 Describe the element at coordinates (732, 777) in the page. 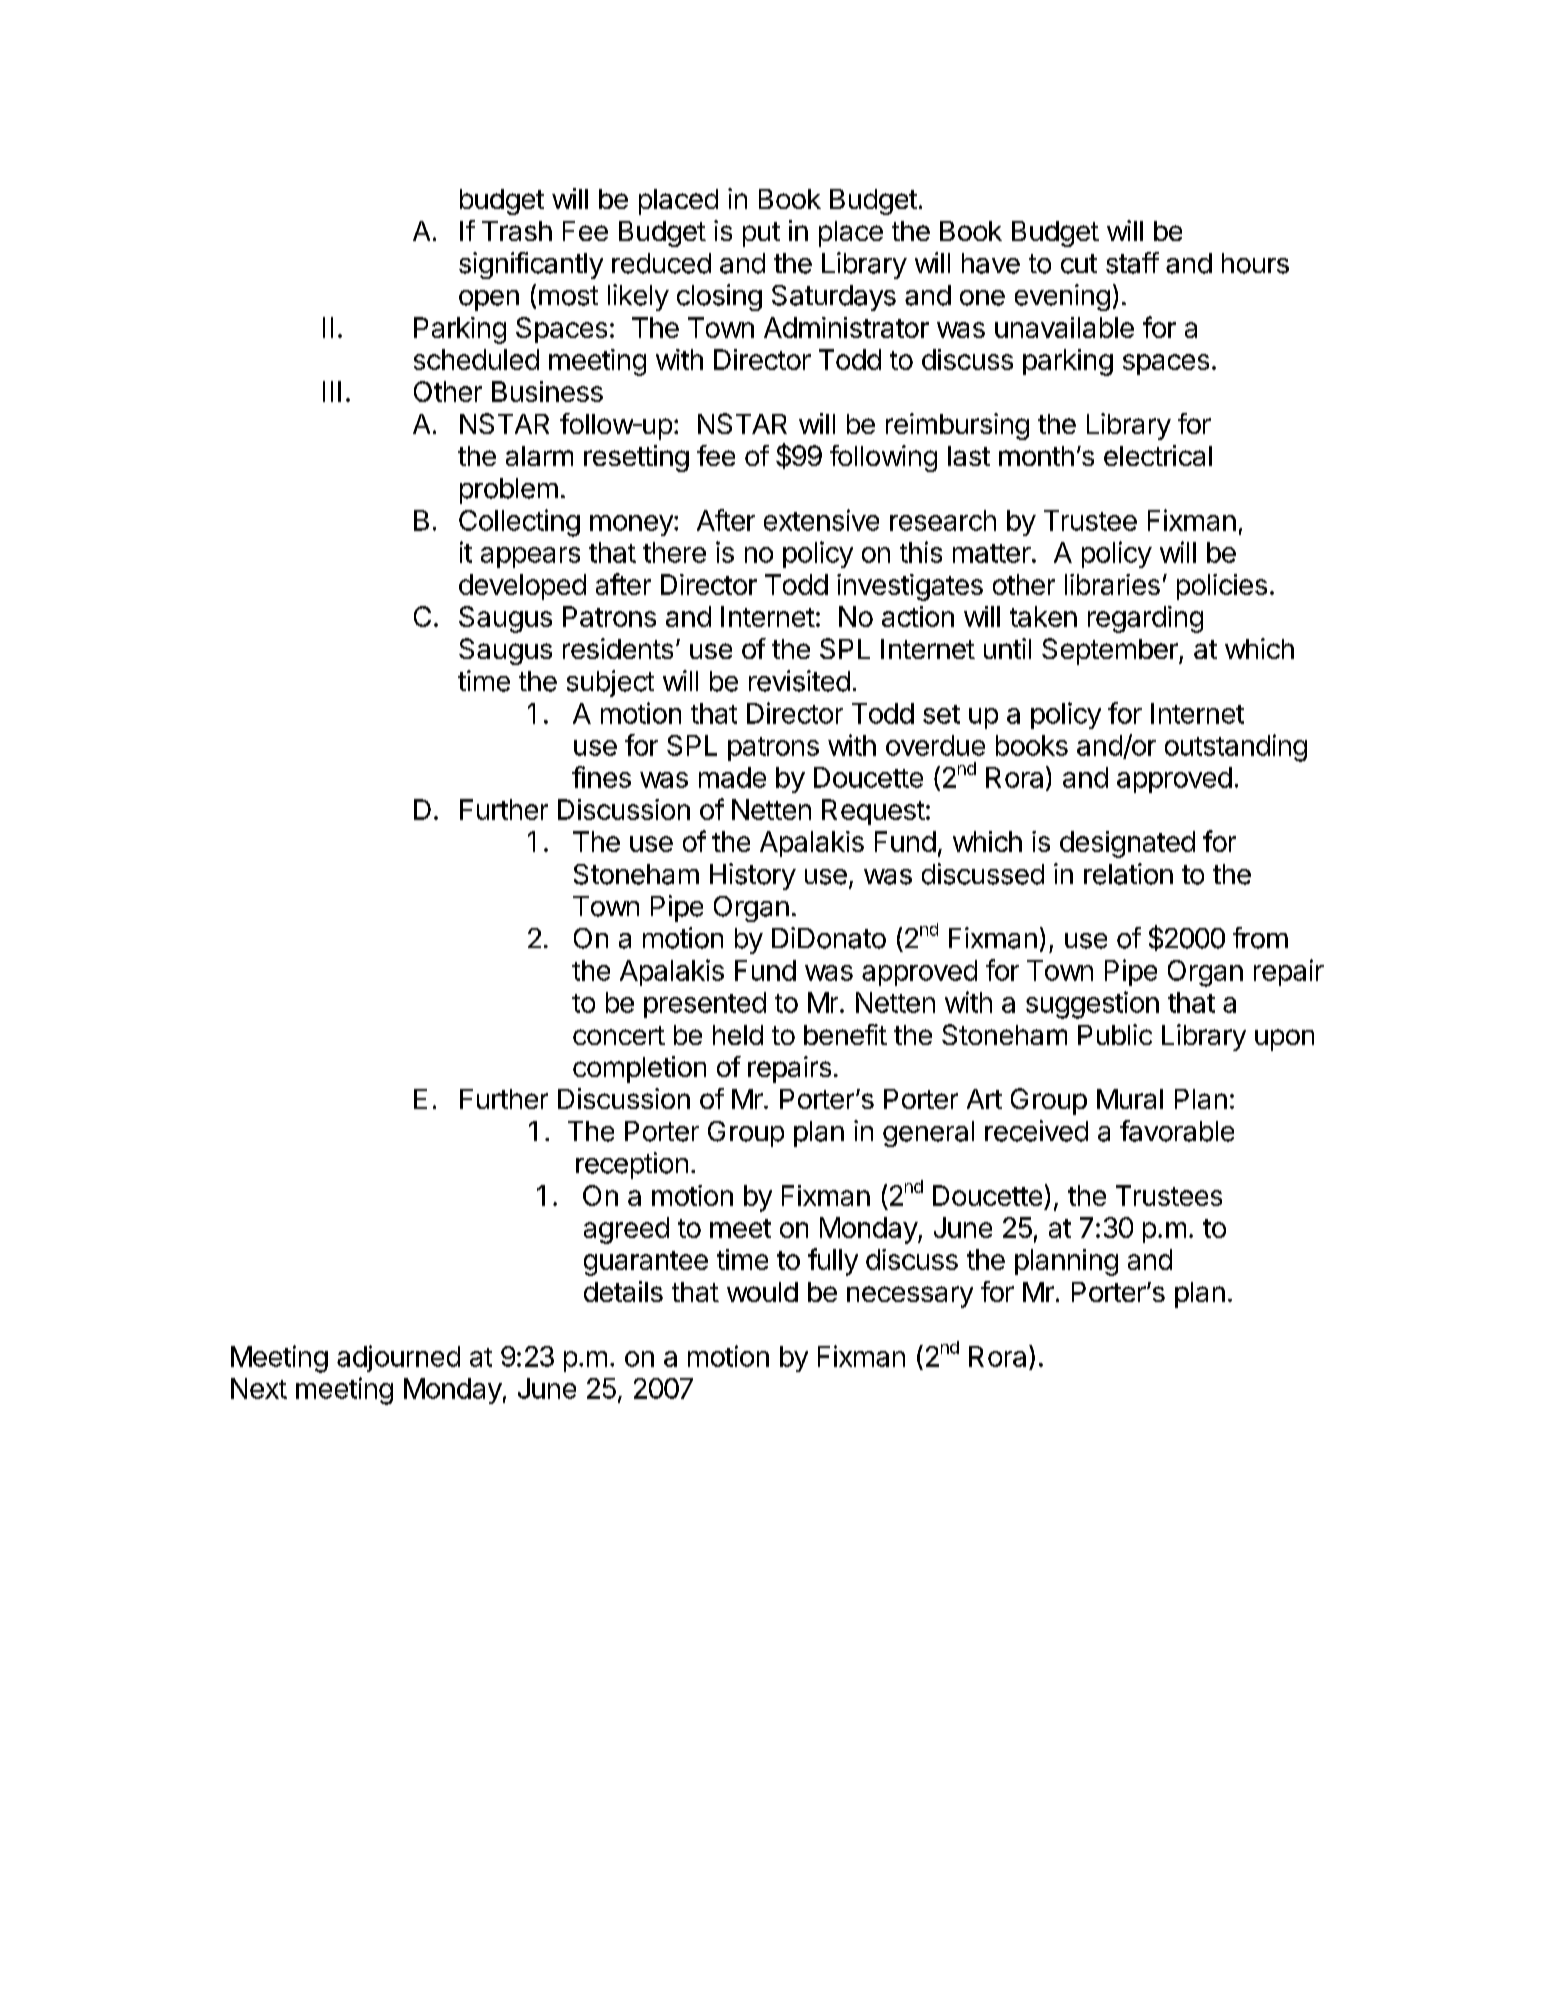

I see `made` at that location.
